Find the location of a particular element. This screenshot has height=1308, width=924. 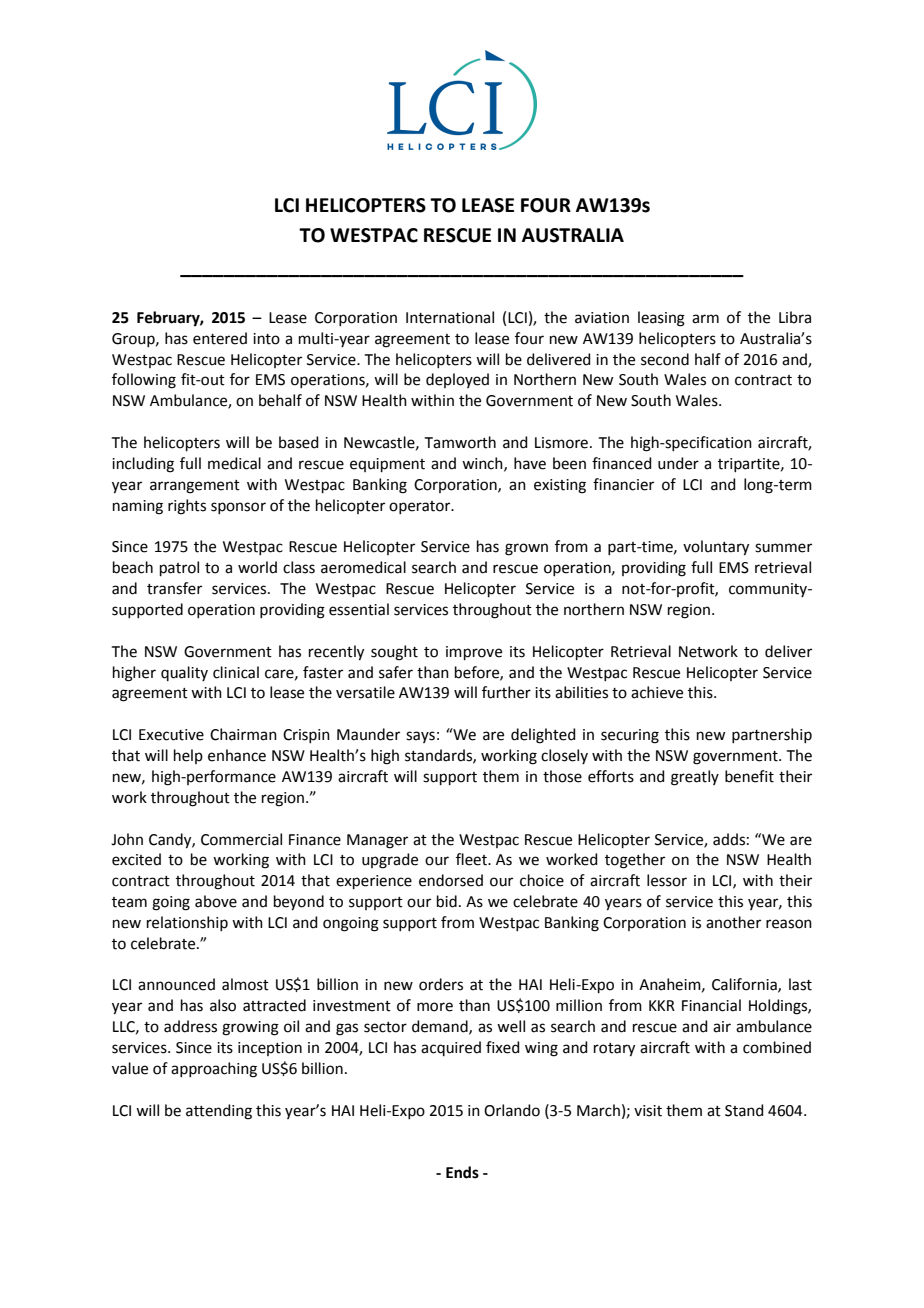

says is located at coordinates (420, 737).
